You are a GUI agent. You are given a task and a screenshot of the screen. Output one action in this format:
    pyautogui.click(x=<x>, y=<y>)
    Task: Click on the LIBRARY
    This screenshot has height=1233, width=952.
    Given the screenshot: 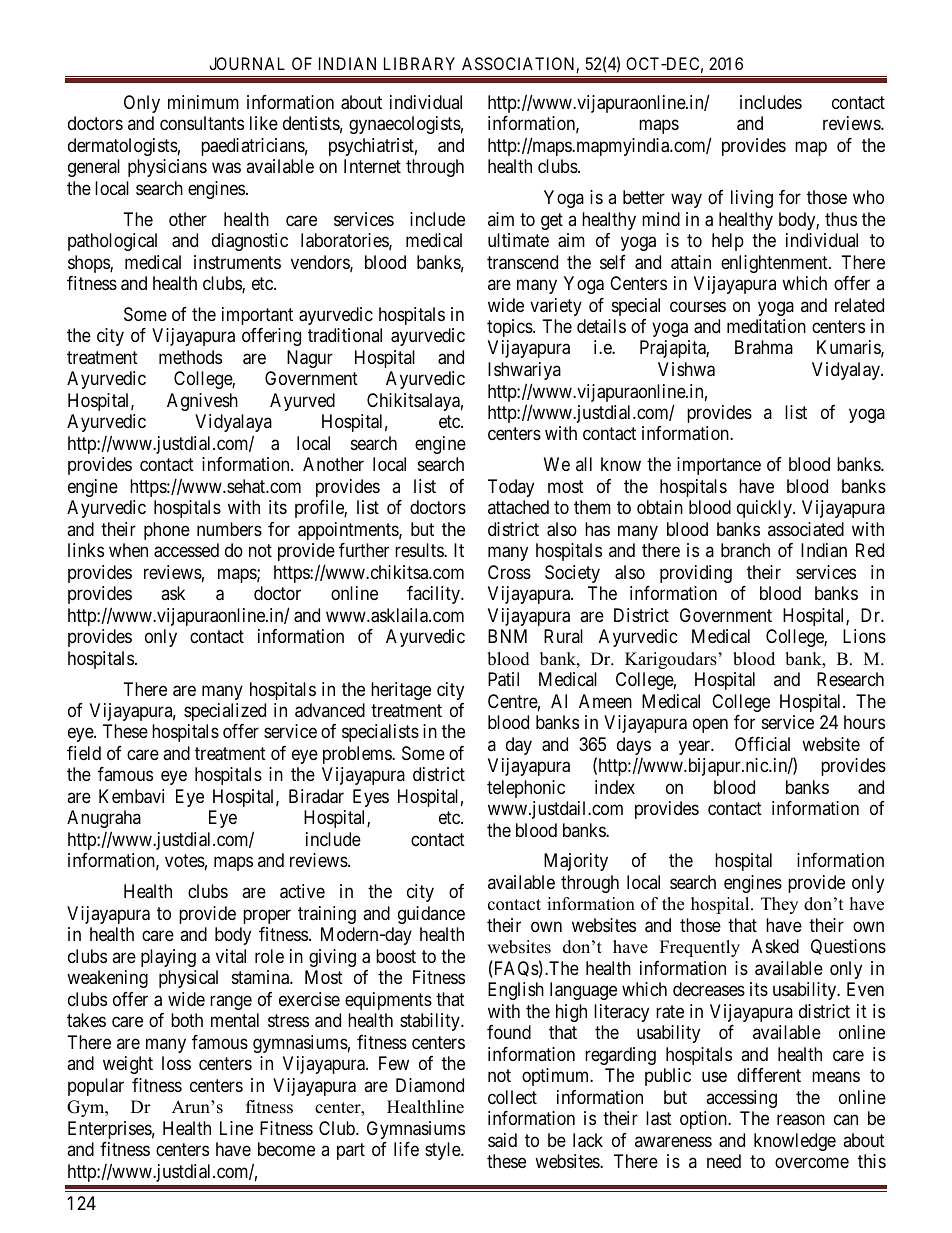 What is the action you would take?
    pyautogui.click(x=419, y=63)
